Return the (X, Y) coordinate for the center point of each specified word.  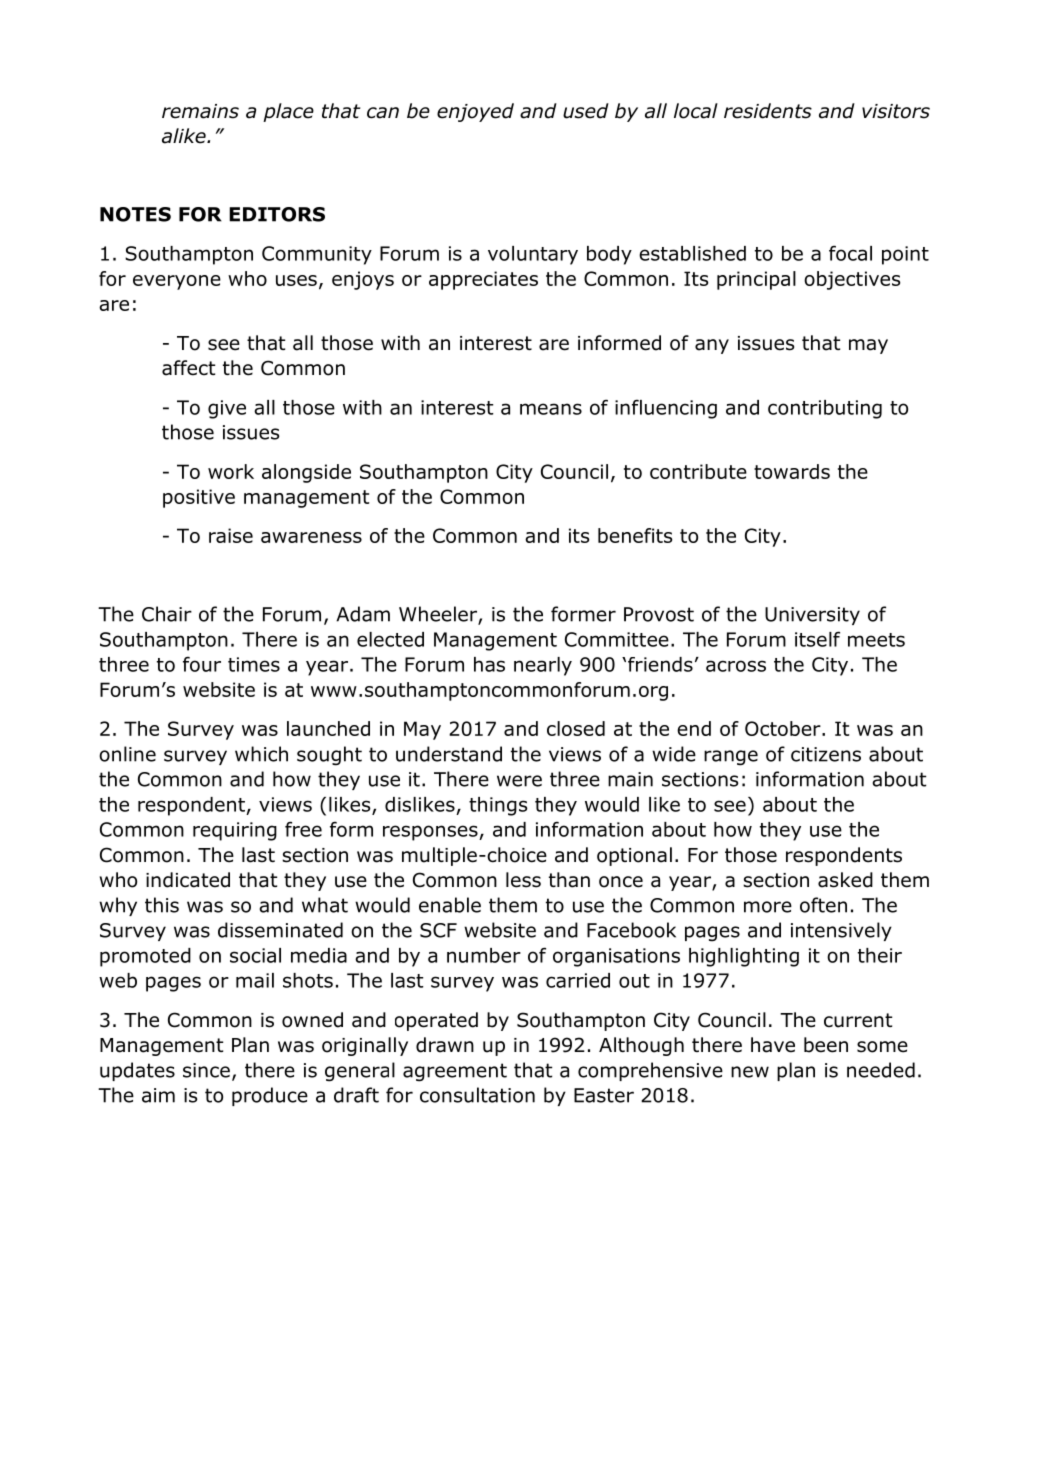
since (206, 1070)
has (489, 664)
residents (768, 111)
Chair (167, 614)
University (812, 616)
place (288, 112)
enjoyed (475, 112)
